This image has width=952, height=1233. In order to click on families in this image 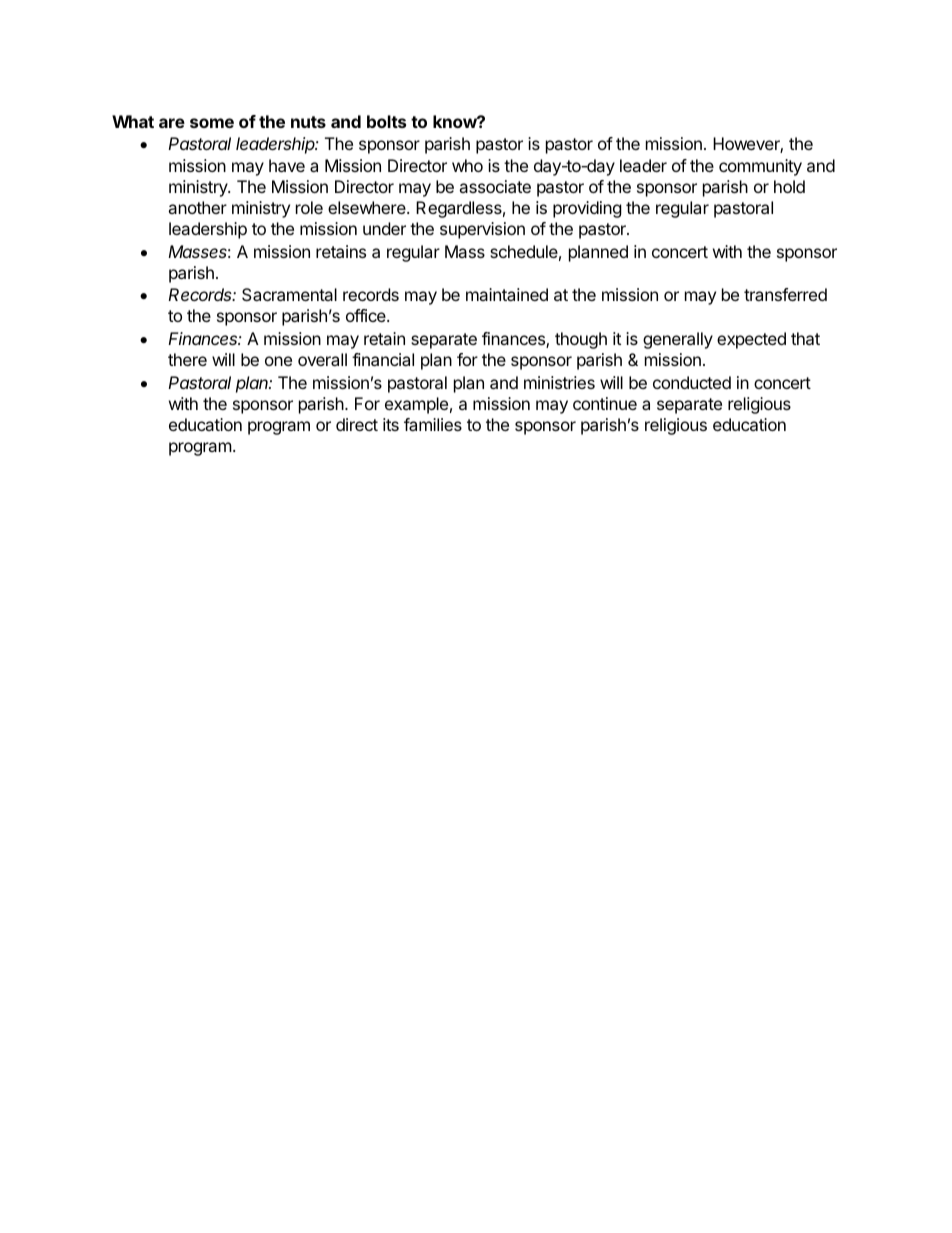, I will do `click(433, 424)`.
